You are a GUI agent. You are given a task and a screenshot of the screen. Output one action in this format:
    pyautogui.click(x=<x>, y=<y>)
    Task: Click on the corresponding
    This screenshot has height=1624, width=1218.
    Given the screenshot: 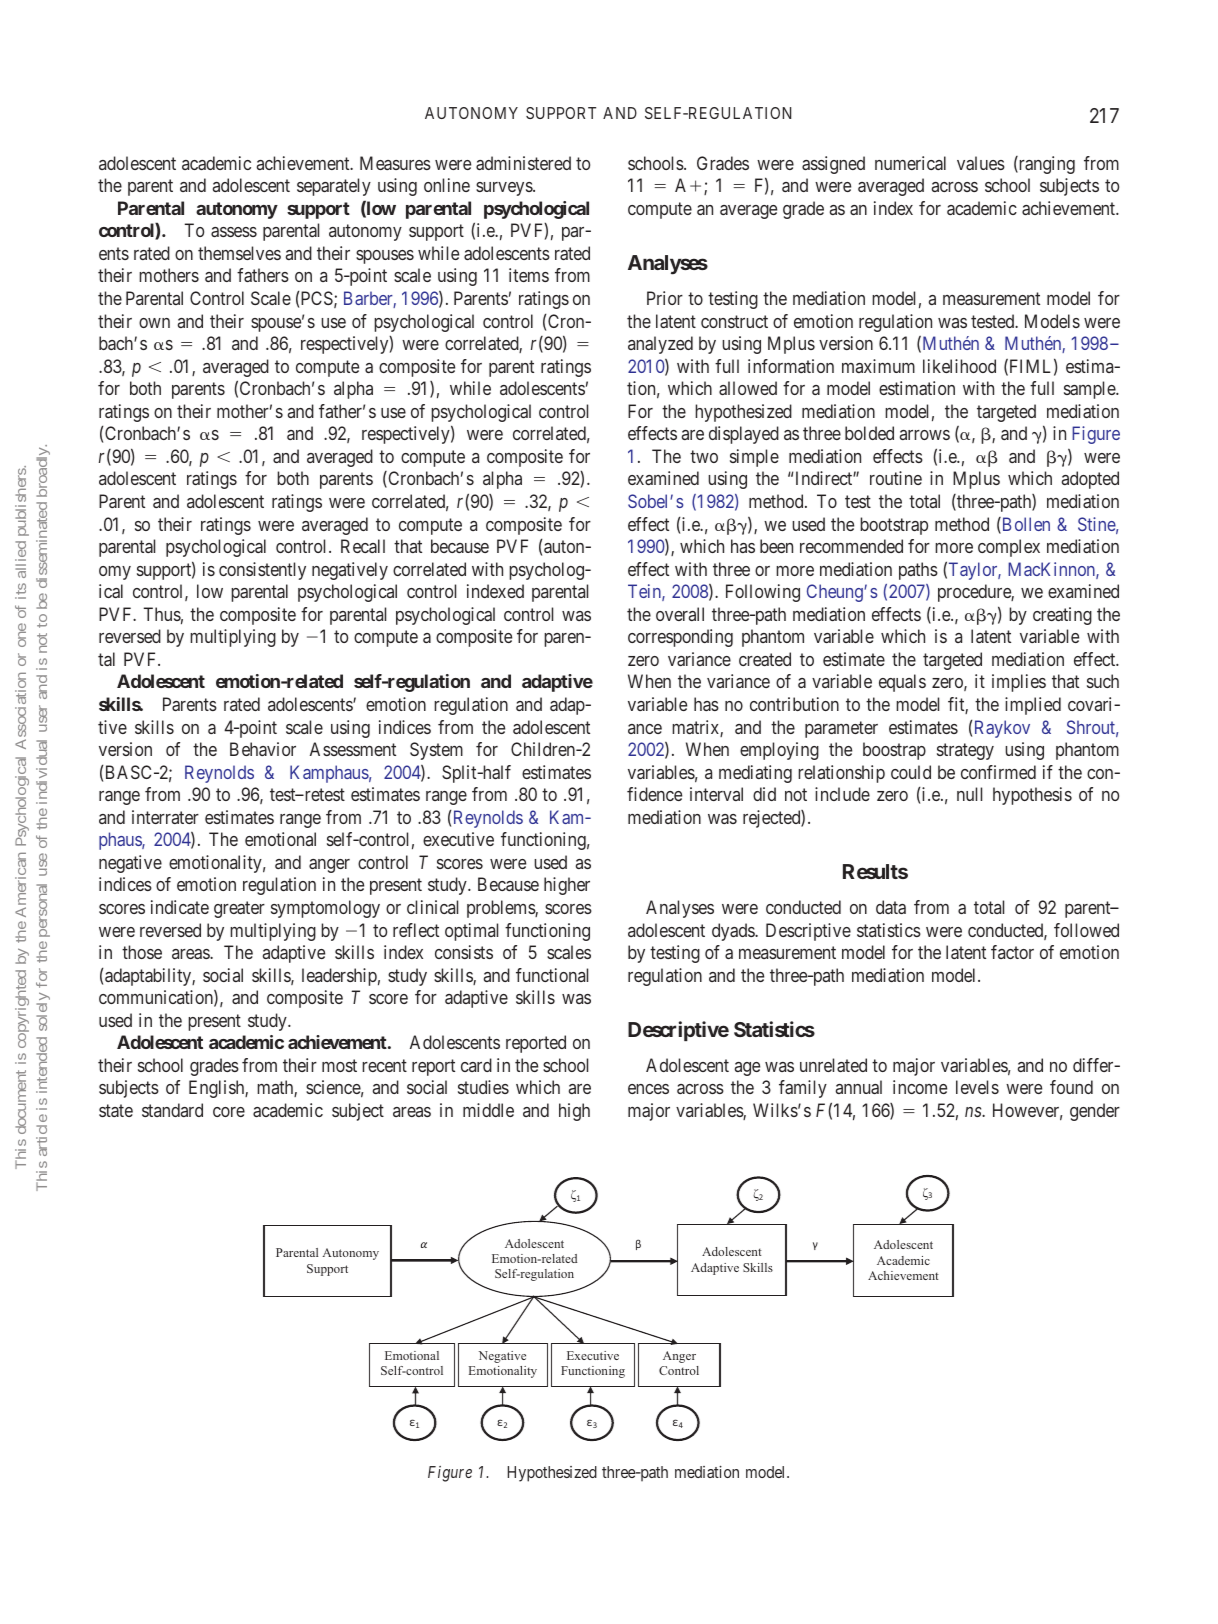 What is the action you would take?
    pyautogui.click(x=680, y=638)
